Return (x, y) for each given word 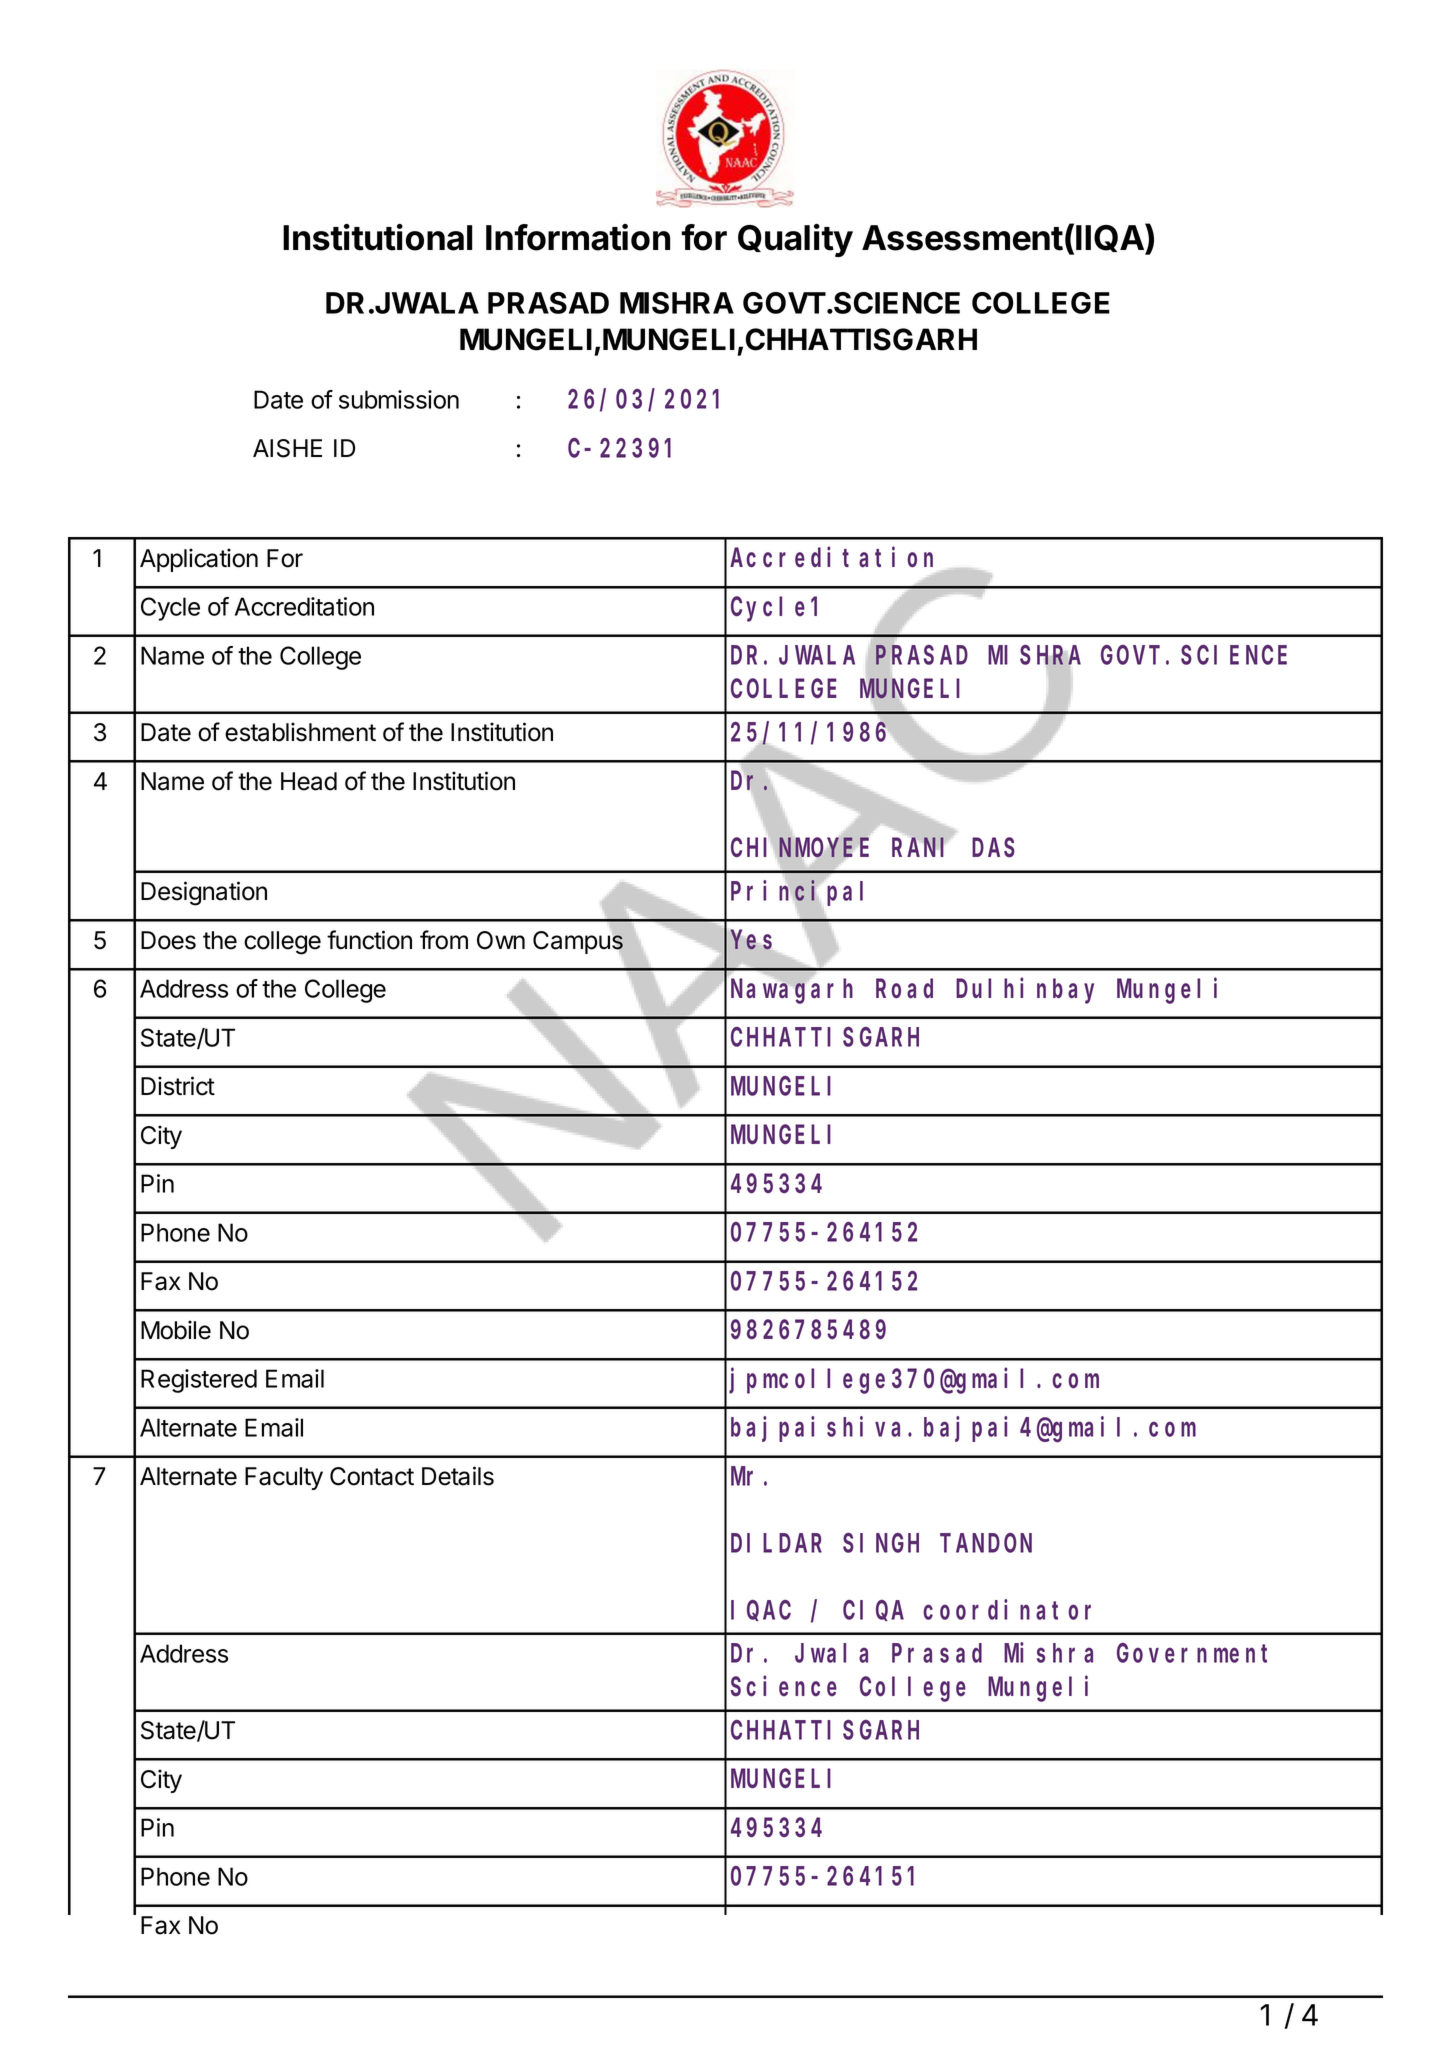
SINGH (881, 1544)
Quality (795, 240)
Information (578, 237)
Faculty (284, 1478)
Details (458, 1476)
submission (399, 399)
